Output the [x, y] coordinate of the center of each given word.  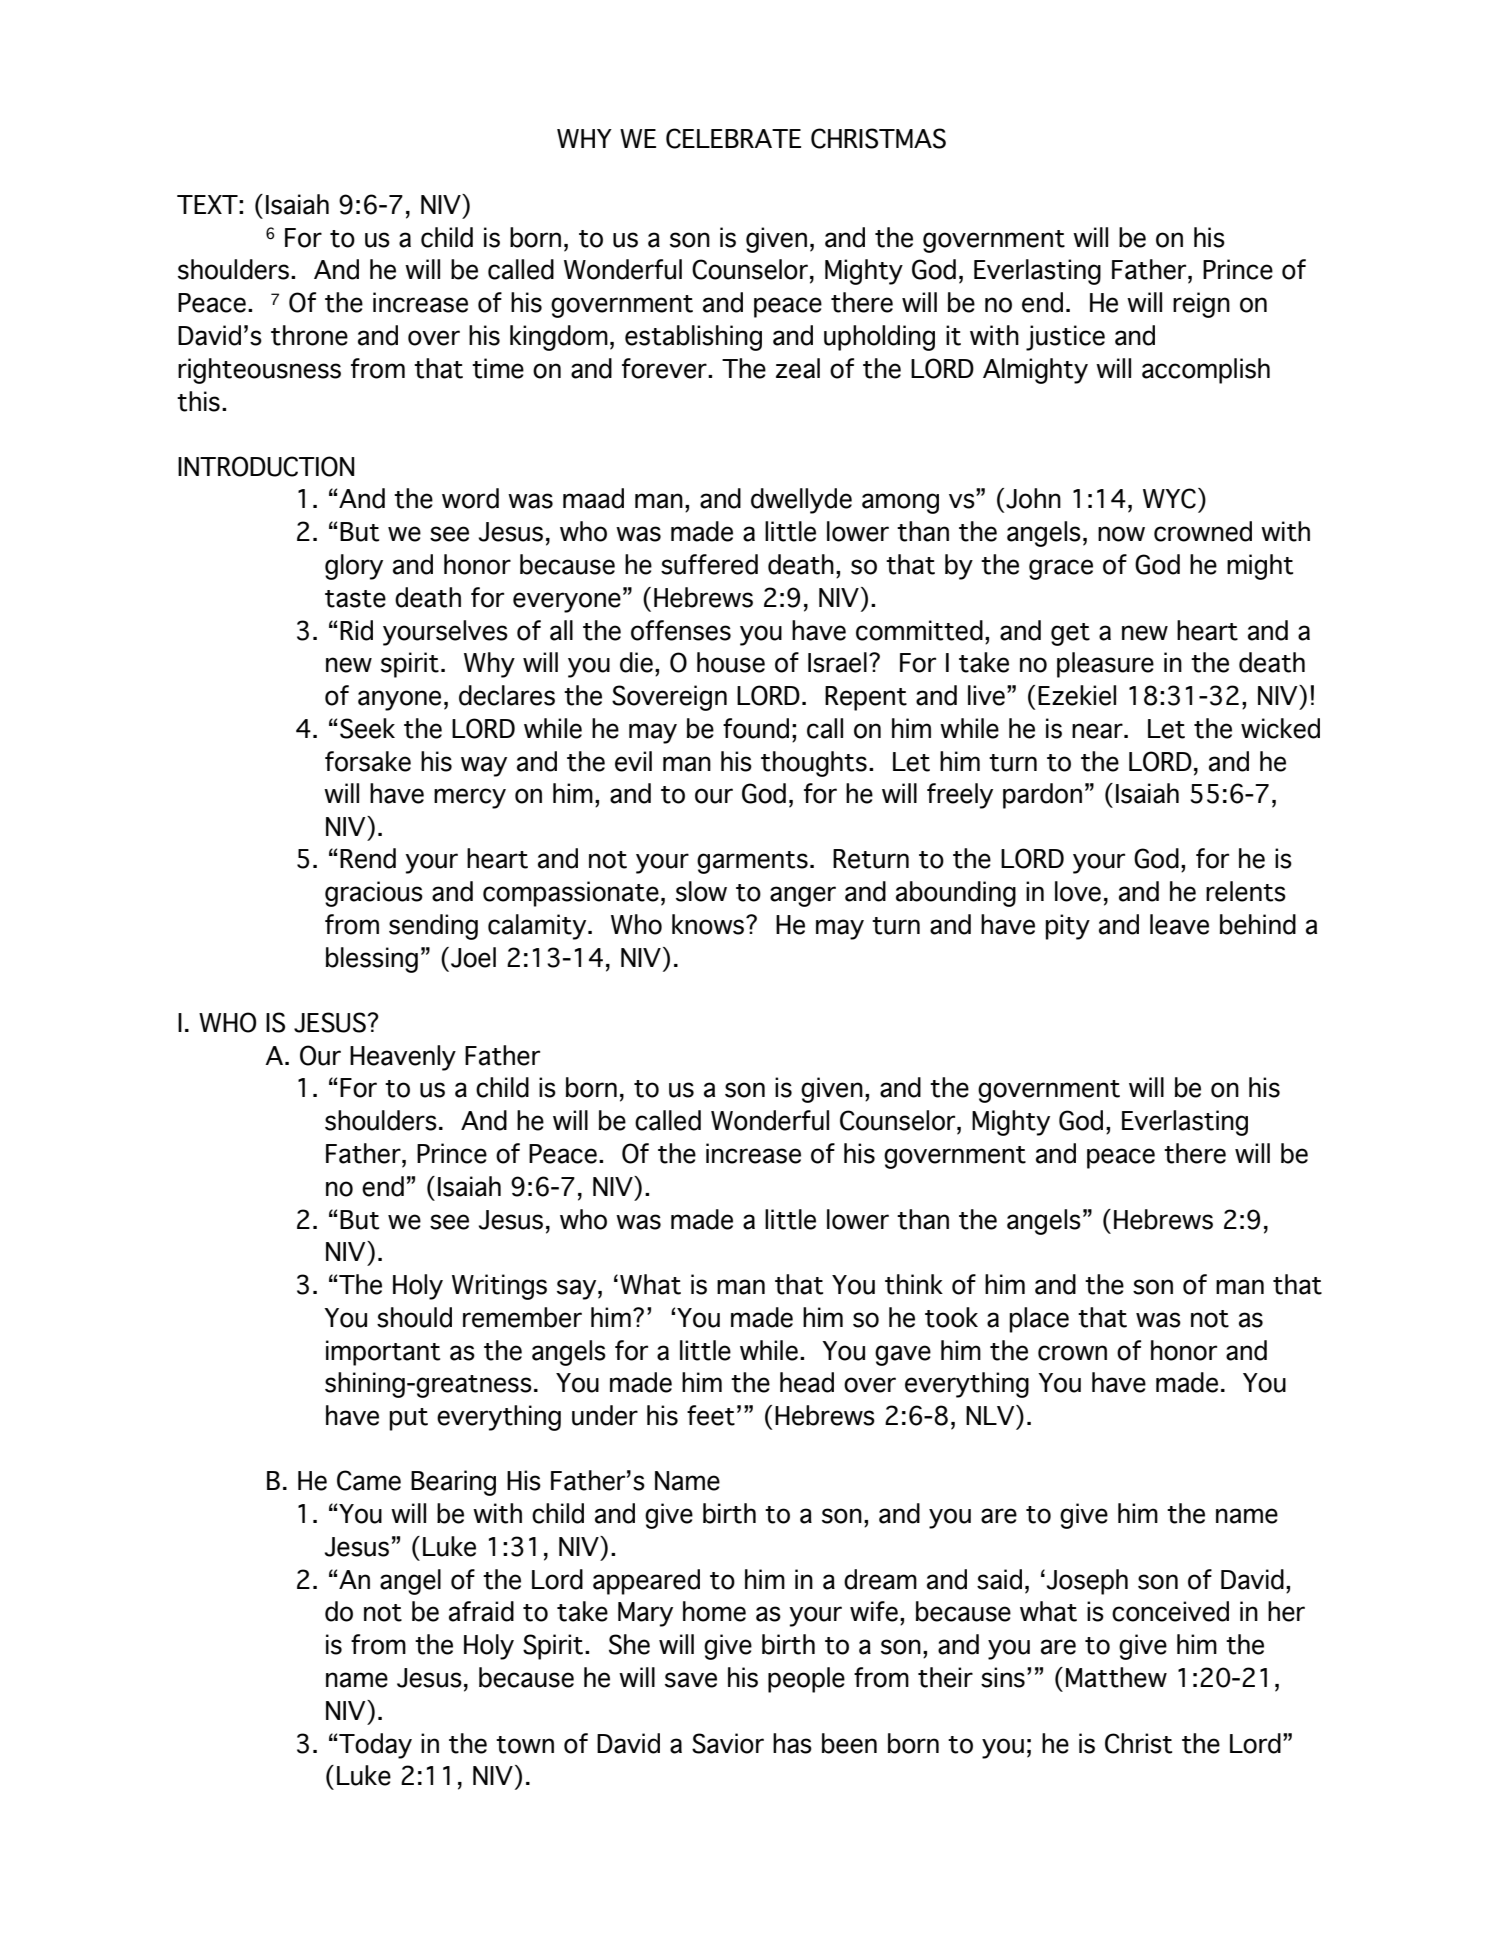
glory [354, 567]
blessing [372, 960]
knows [708, 924]
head [807, 1382]
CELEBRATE [733, 138]
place [1039, 1320]
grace [1061, 569]
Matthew [1116, 1677]
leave [1179, 924]
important [383, 1353]
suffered [709, 564]
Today [375, 1746]
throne [309, 335]
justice [1065, 338]
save [691, 1680]
